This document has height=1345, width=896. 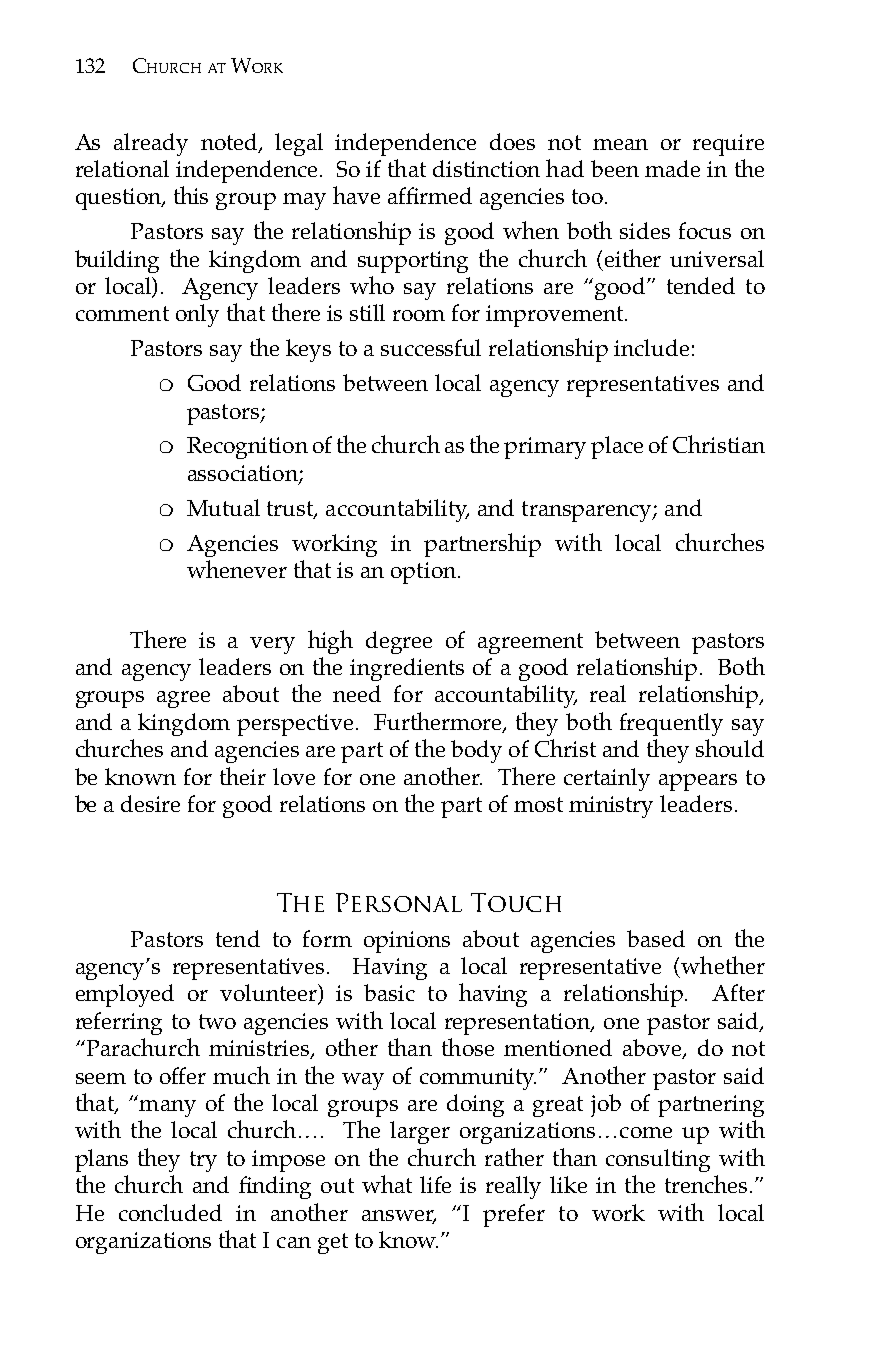 What do you see at coordinates (407, 669) in the document?
I see `ingredients` at bounding box center [407, 669].
